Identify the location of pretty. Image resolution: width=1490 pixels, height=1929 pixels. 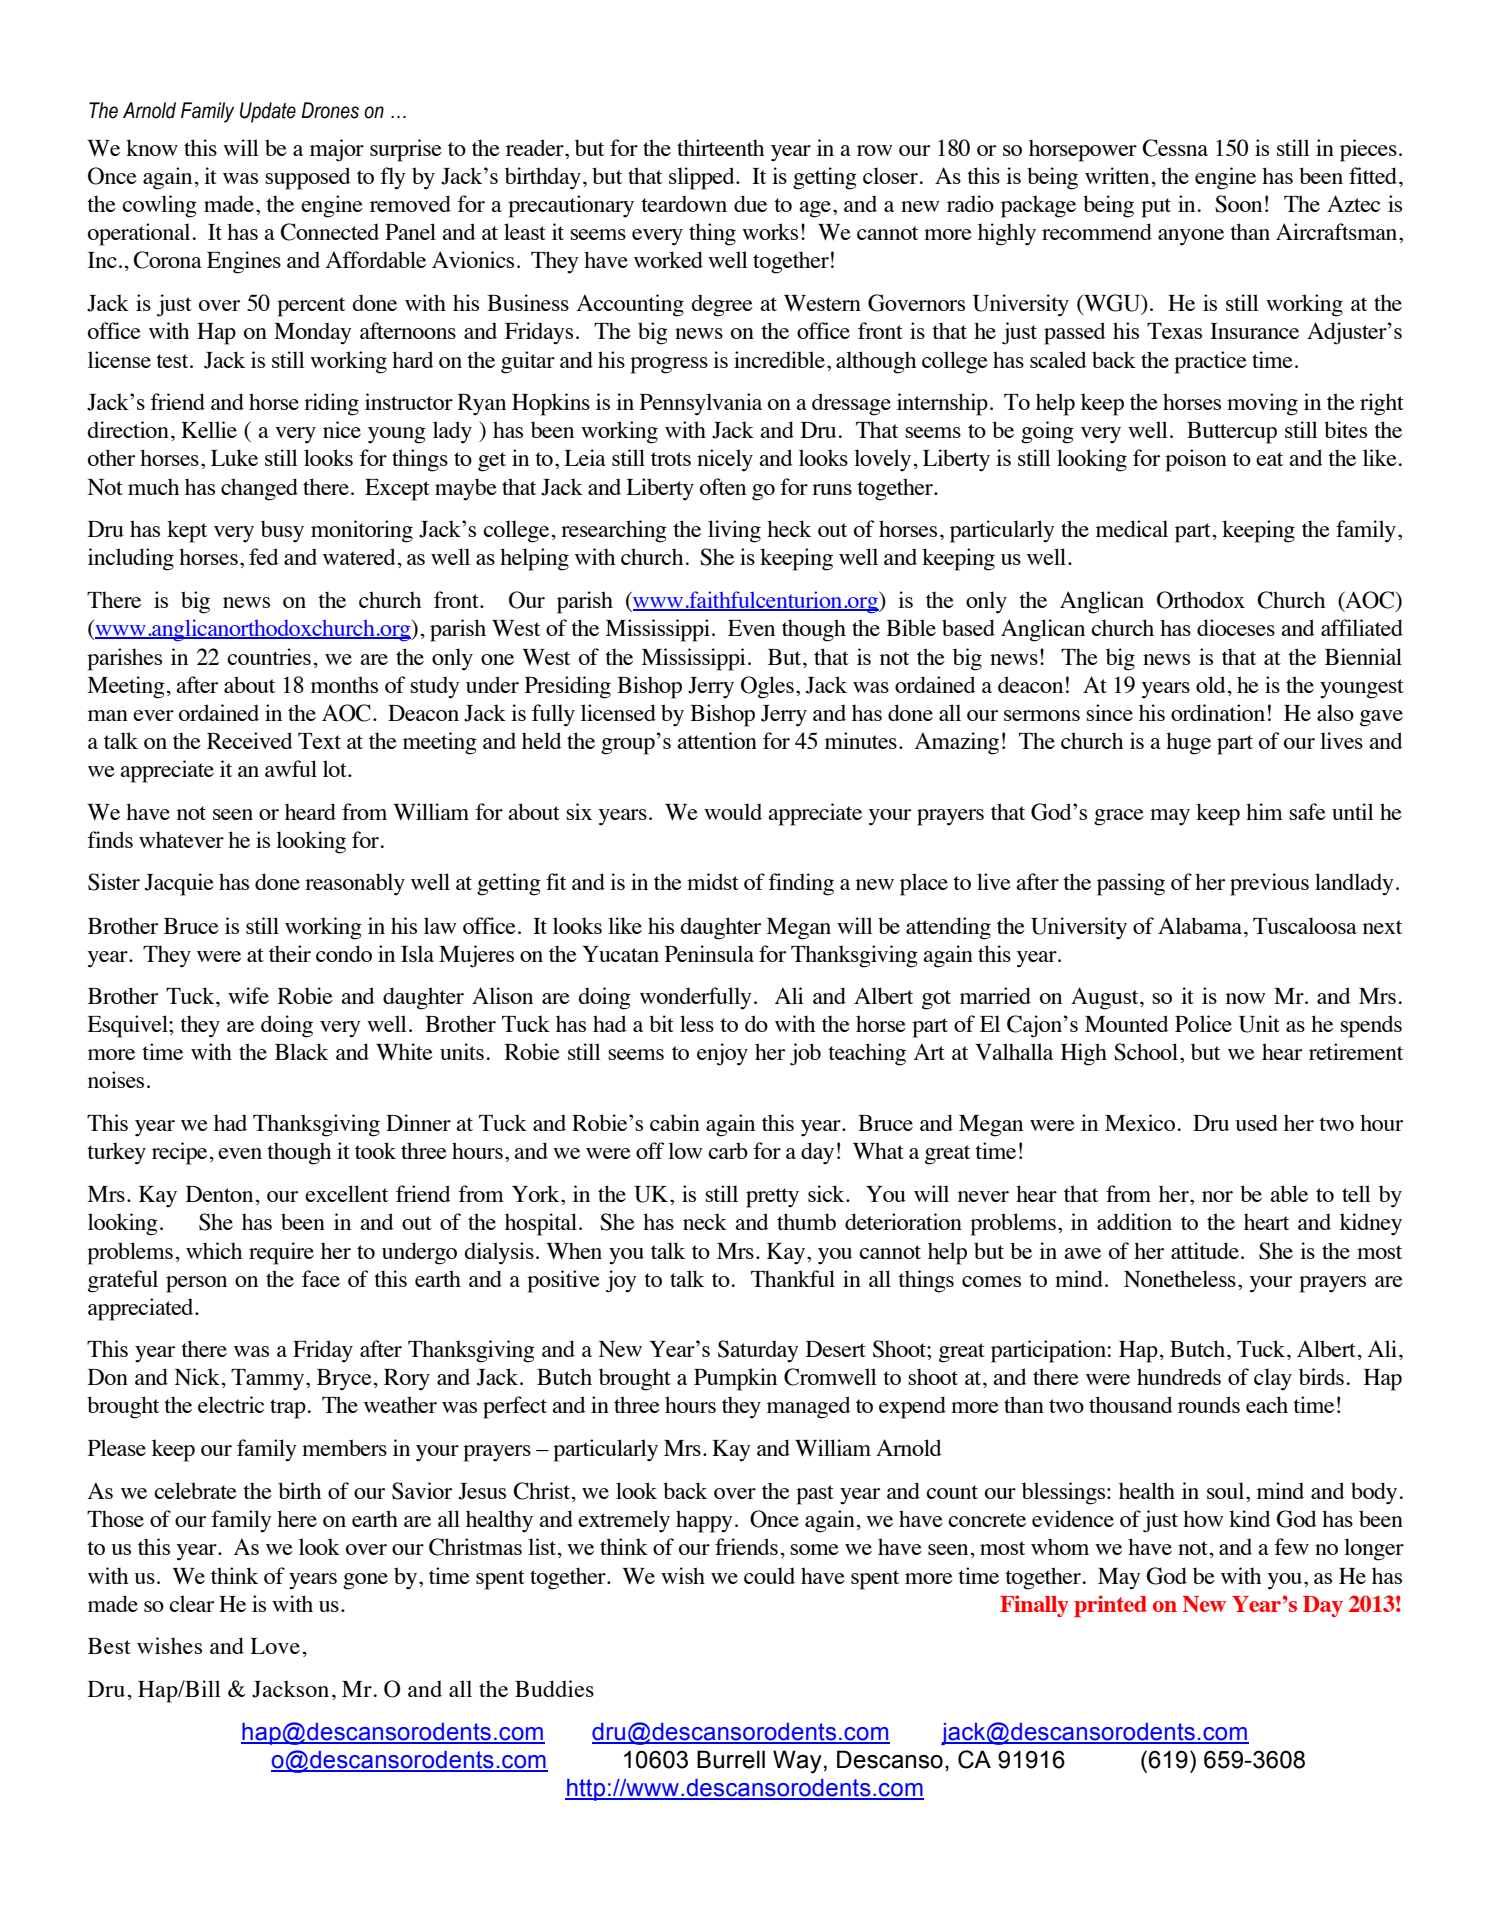
(772, 1198).
